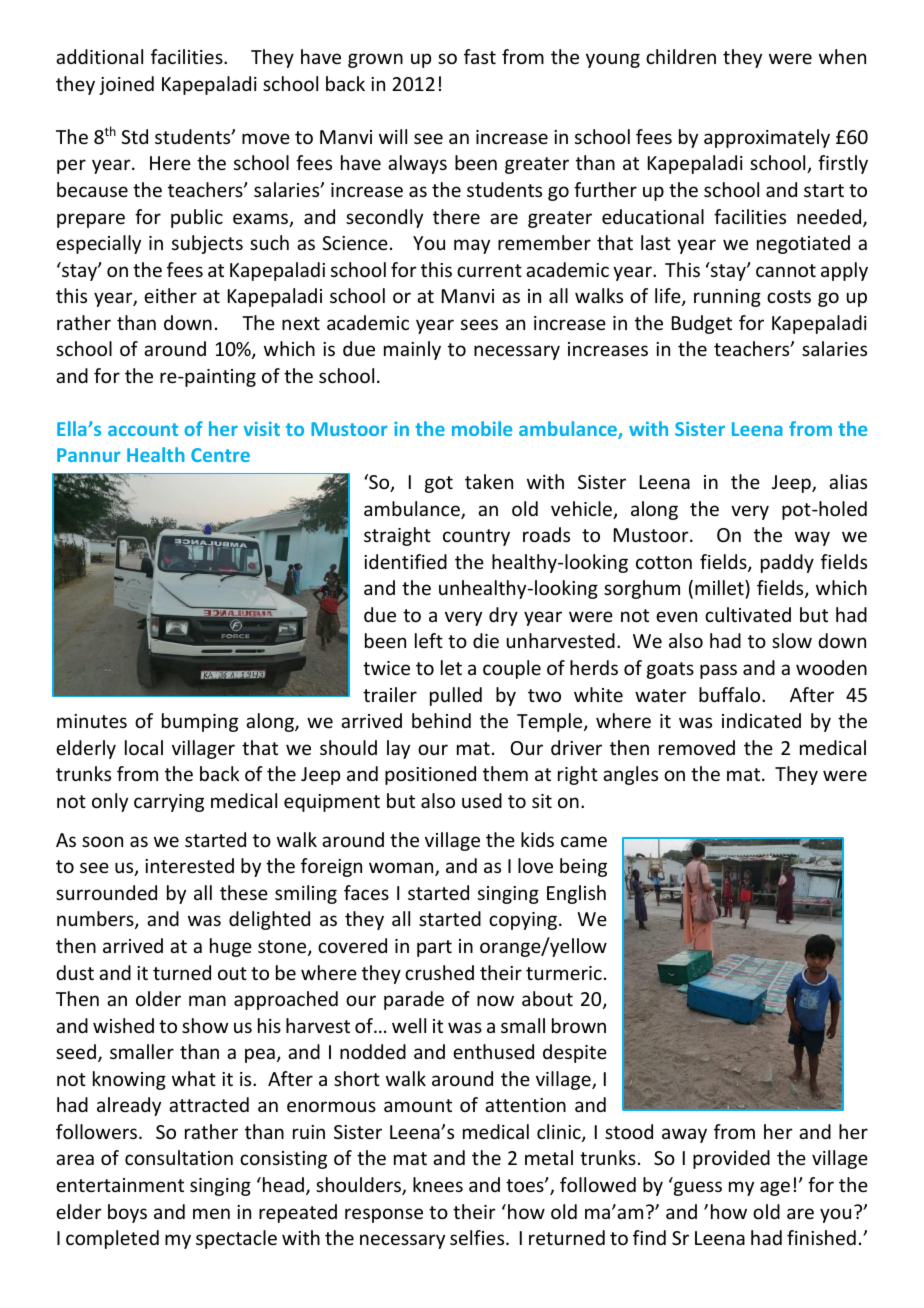 The width and height of the image is (924, 1308). I want to click on boys, so click(127, 1213).
